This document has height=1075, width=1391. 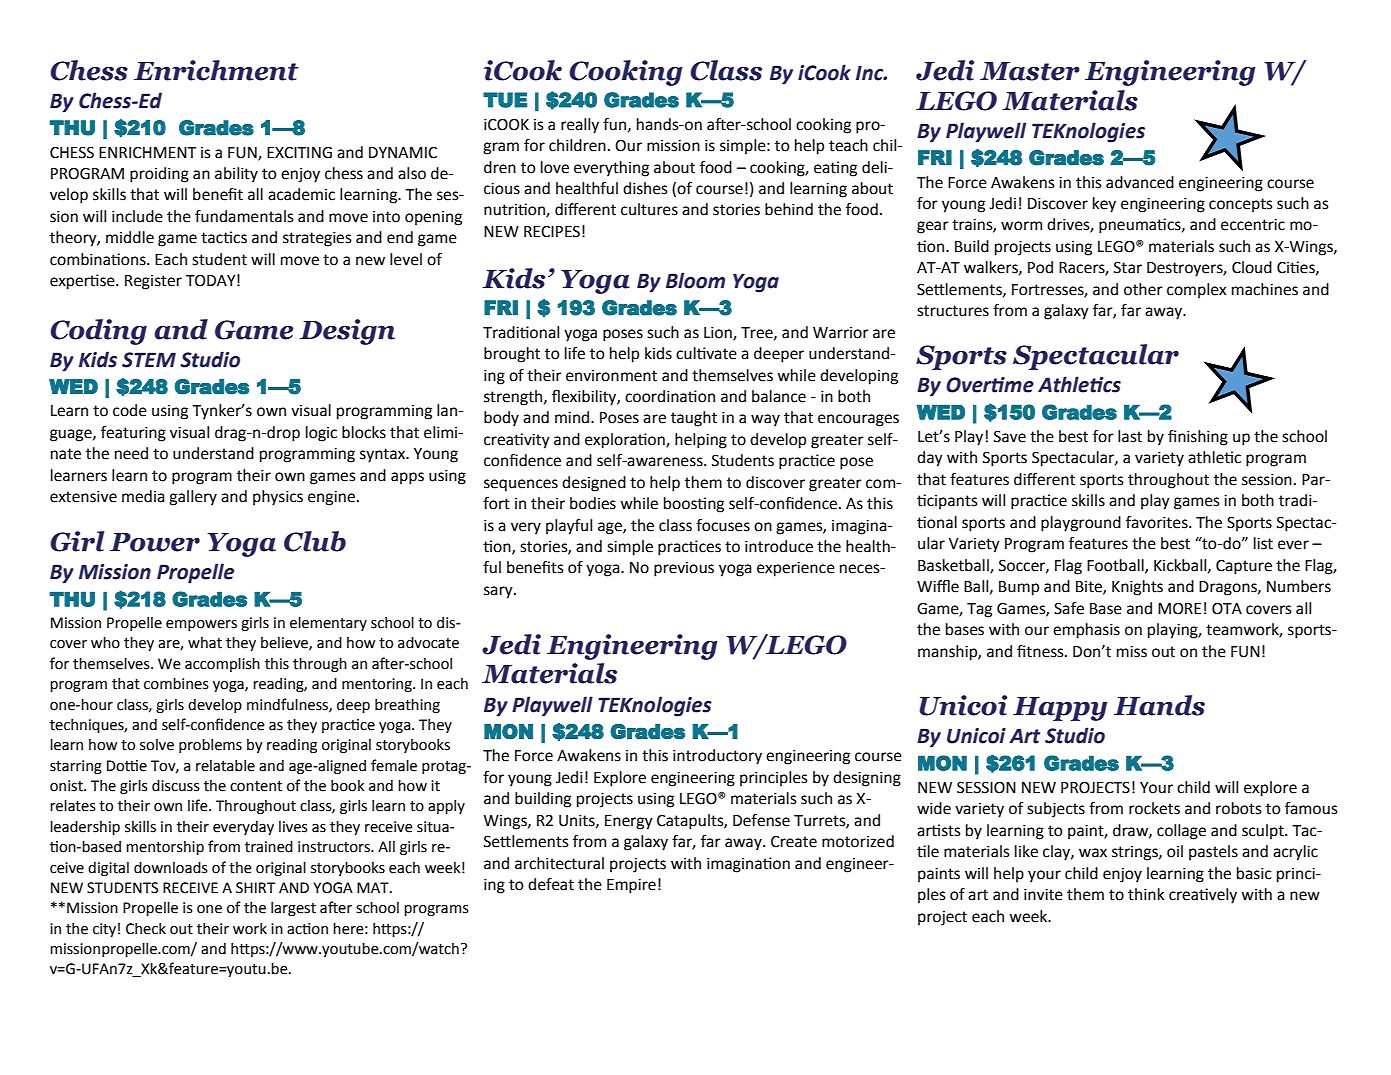 I want to click on what, so click(x=205, y=643).
